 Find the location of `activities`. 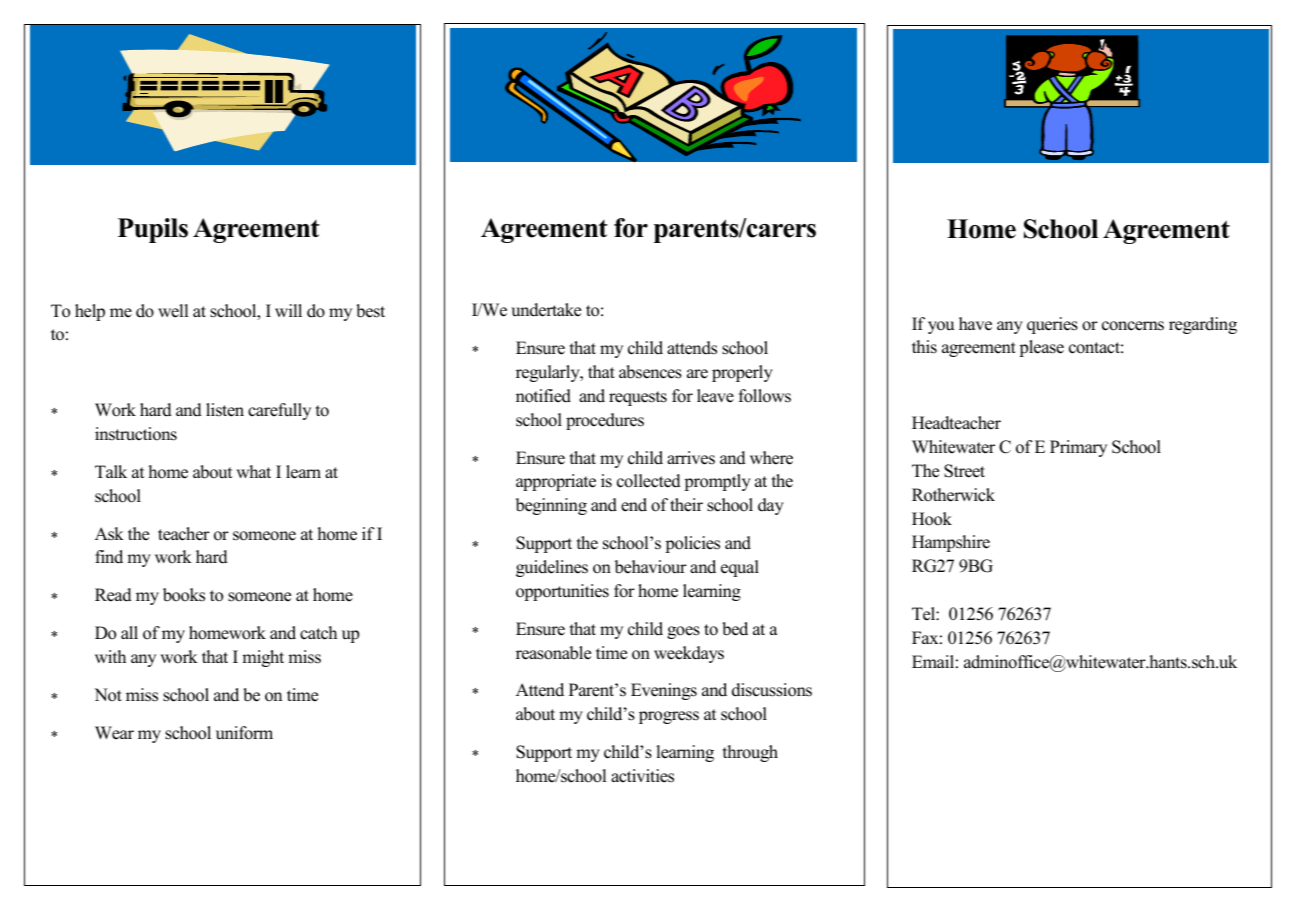

activities is located at coordinates (642, 776).
